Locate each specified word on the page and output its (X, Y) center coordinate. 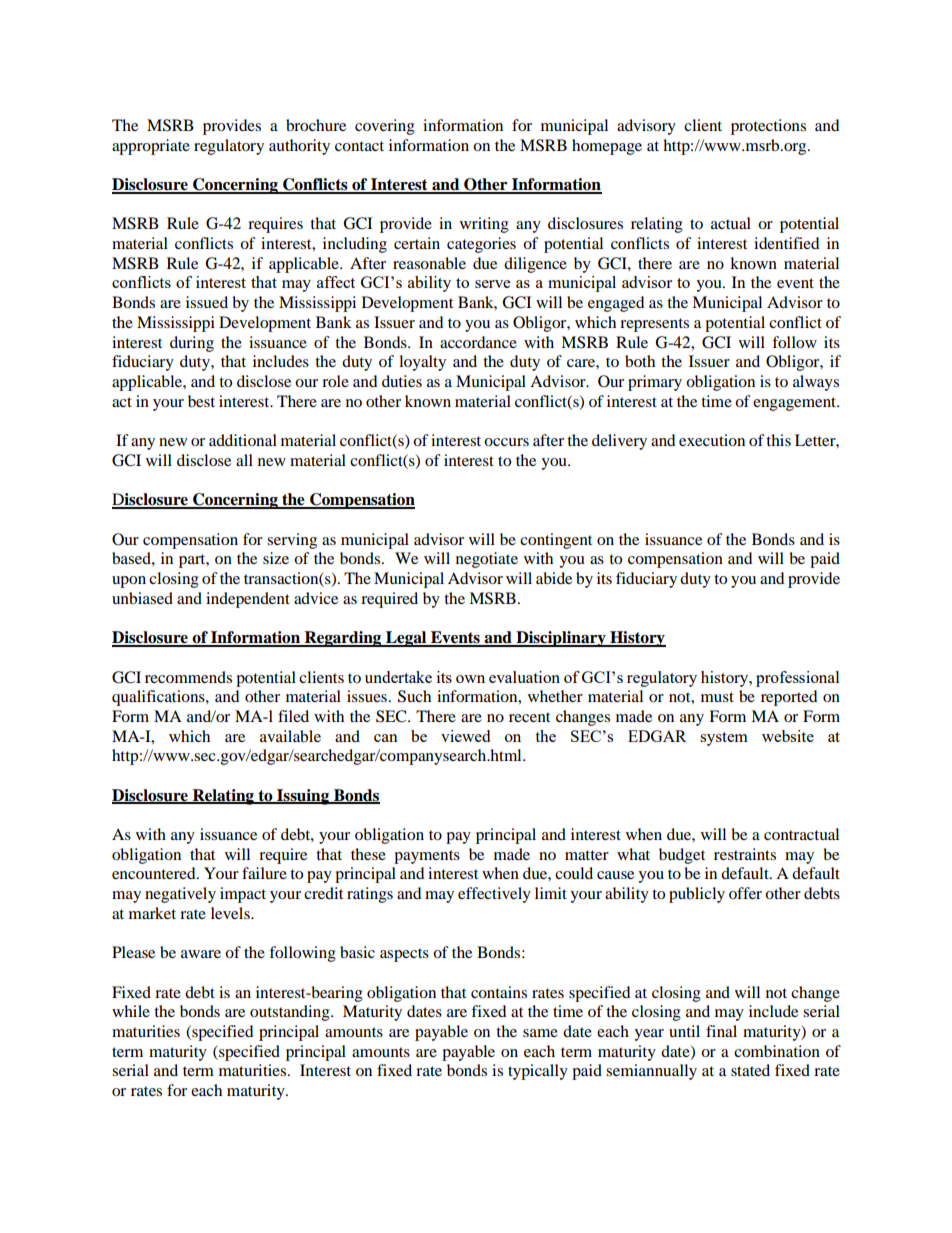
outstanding (291, 1013)
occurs (506, 442)
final (721, 1031)
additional (243, 440)
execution (712, 440)
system (724, 739)
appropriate (151, 147)
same (540, 1033)
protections (768, 127)
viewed (465, 736)
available (290, 736)
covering (385, 127)
